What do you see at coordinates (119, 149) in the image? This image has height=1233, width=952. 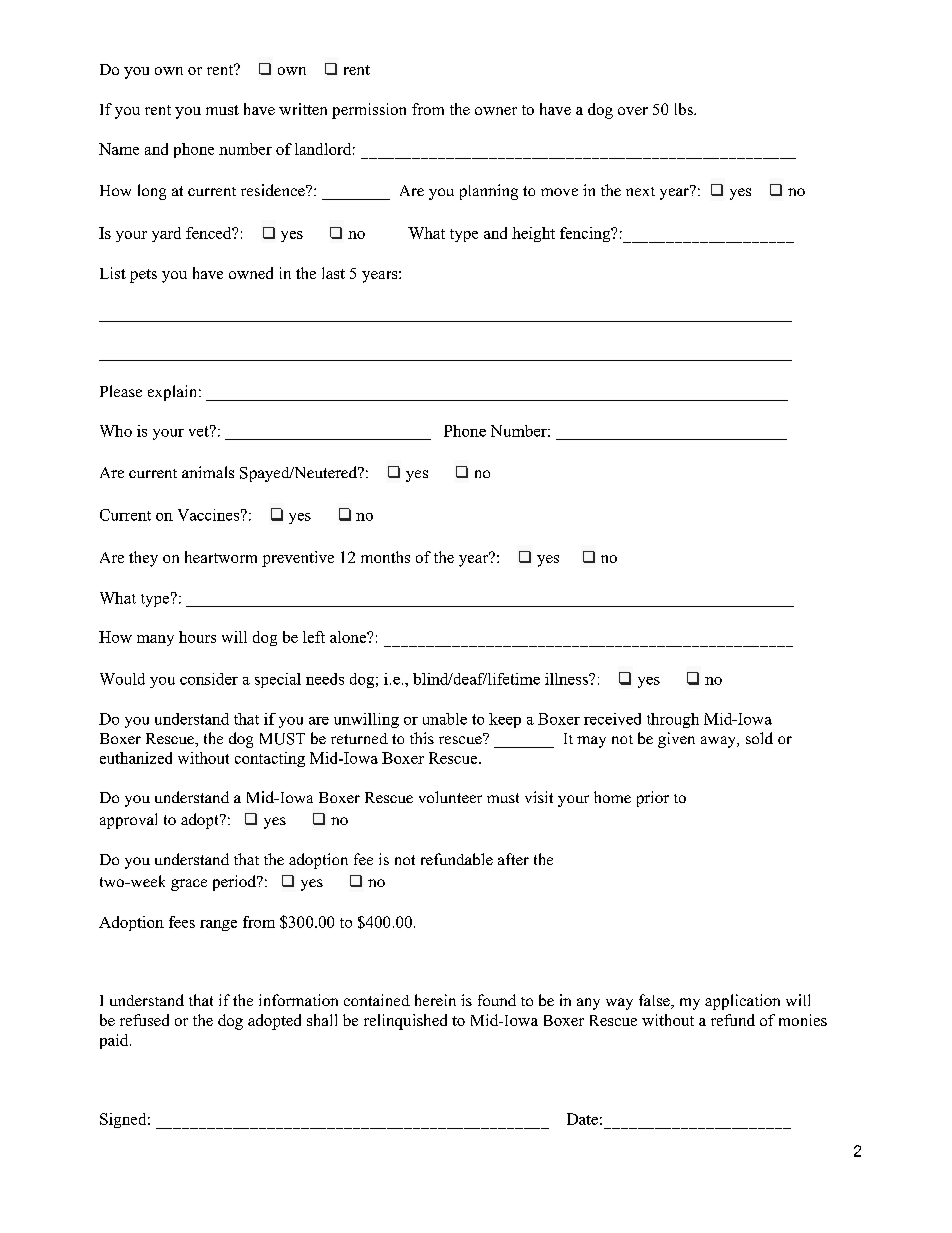 I see `Name` at bounding box center [119, 149].
